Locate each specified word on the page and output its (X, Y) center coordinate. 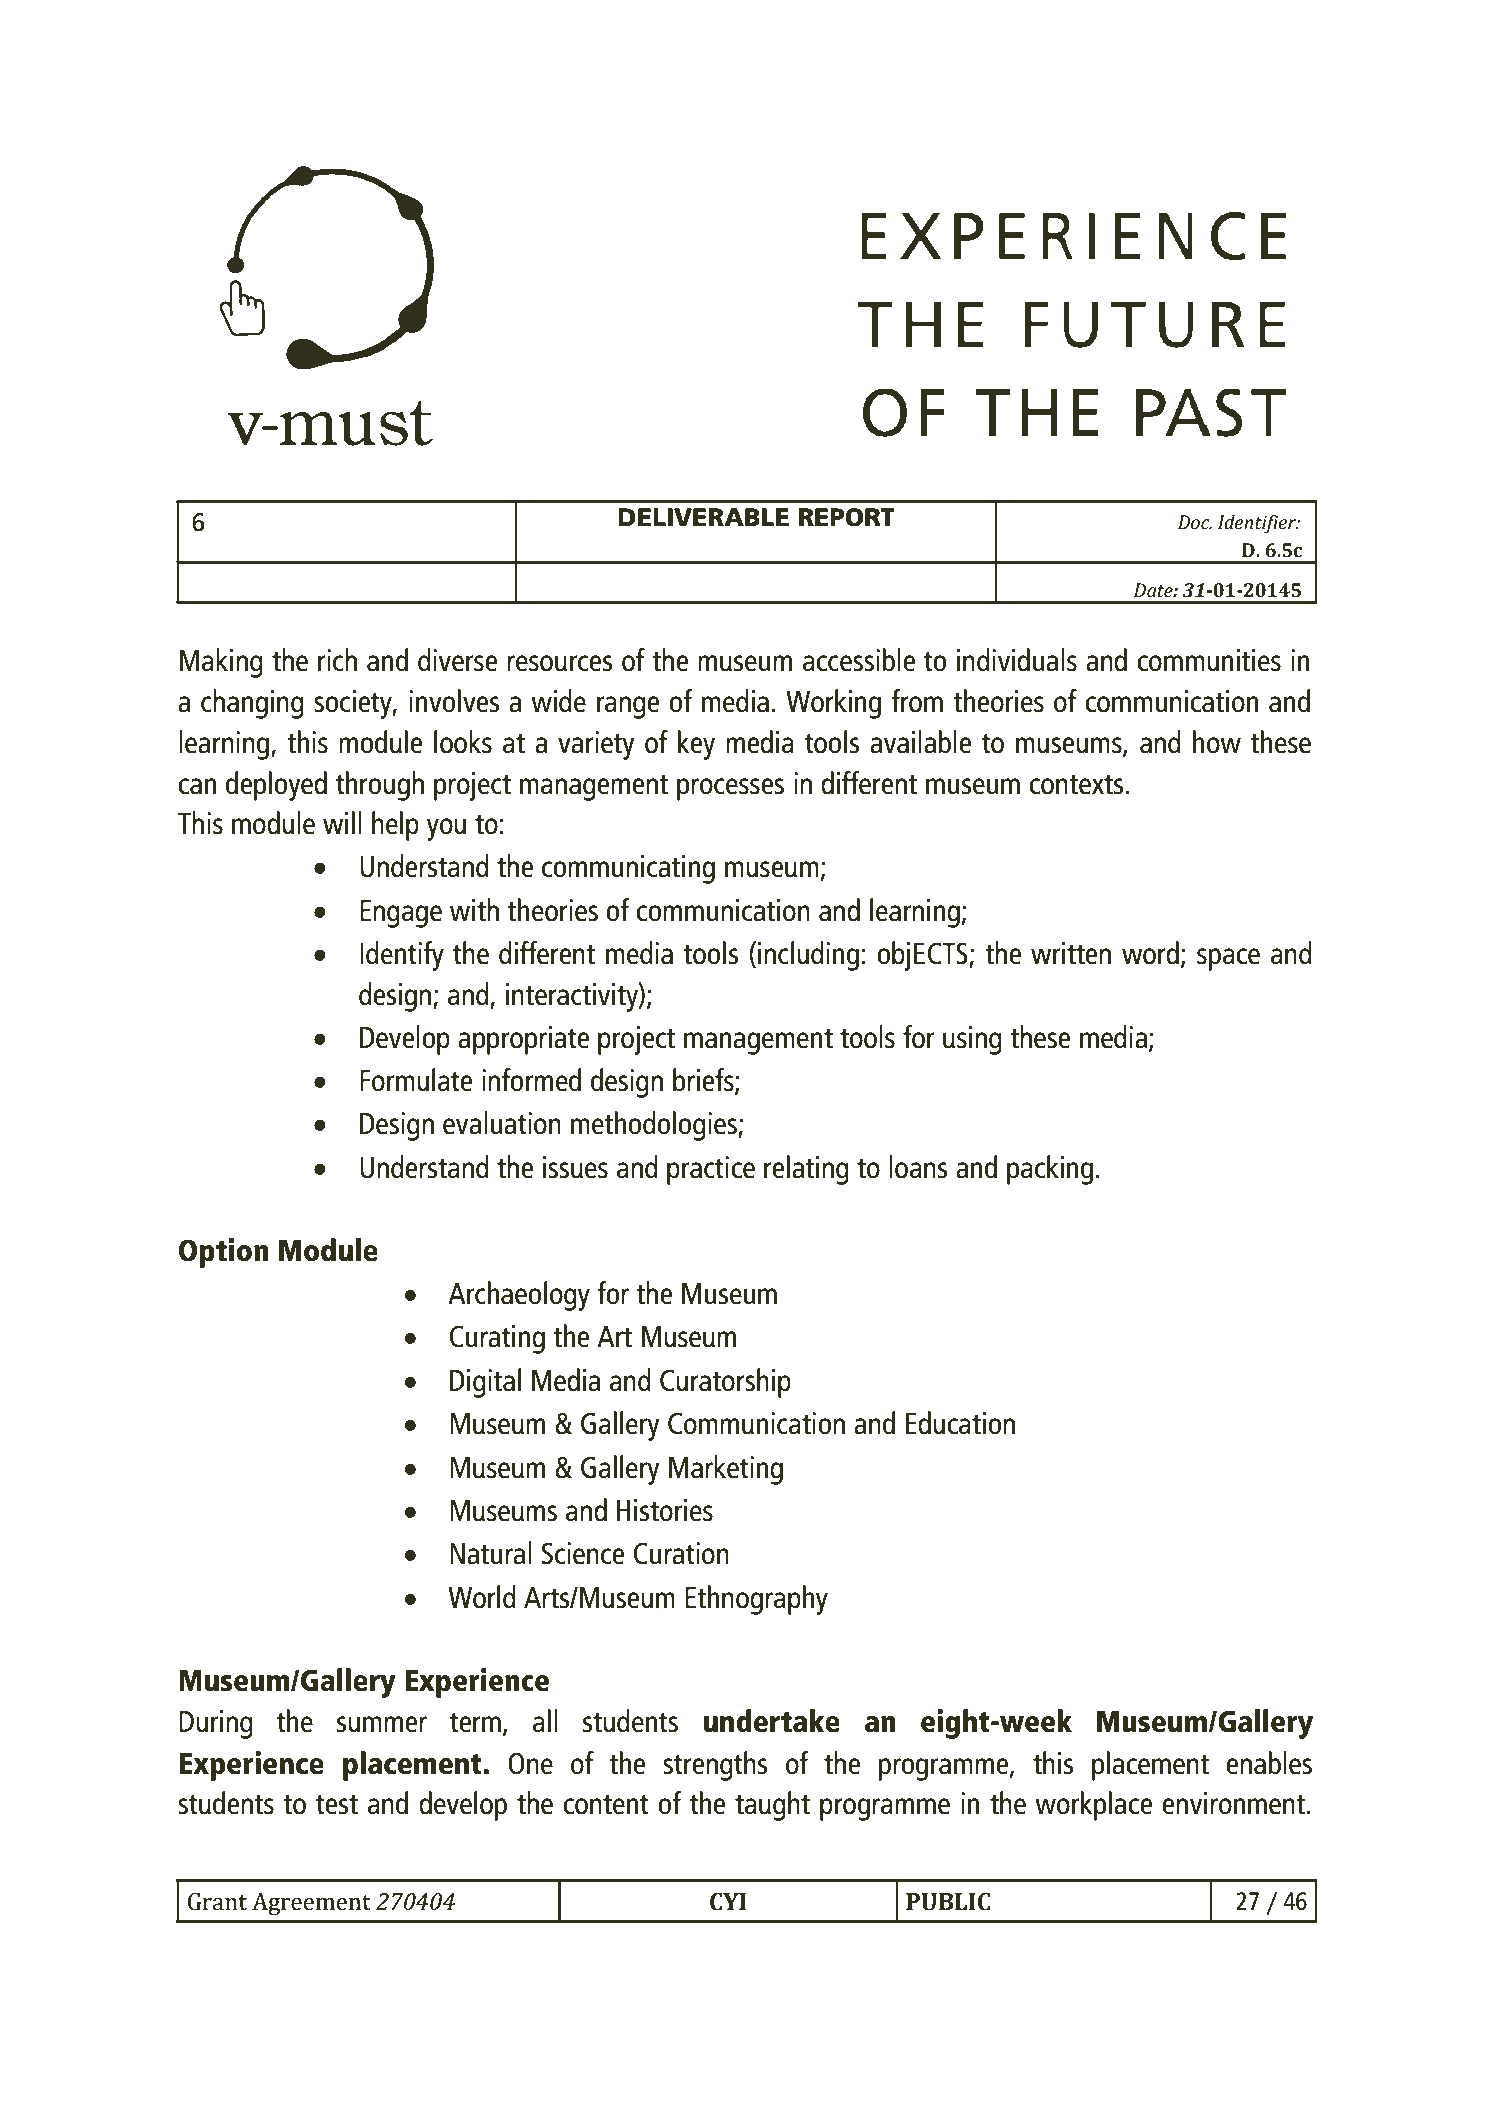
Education (960, 1423)
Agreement (311, 1903)
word (1150, 953)
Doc (1195, 522)
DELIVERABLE (703, 517)
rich (337, 660)
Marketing (726, 1470)
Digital (485, 1383)
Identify (402, 956)
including (808, 956)
